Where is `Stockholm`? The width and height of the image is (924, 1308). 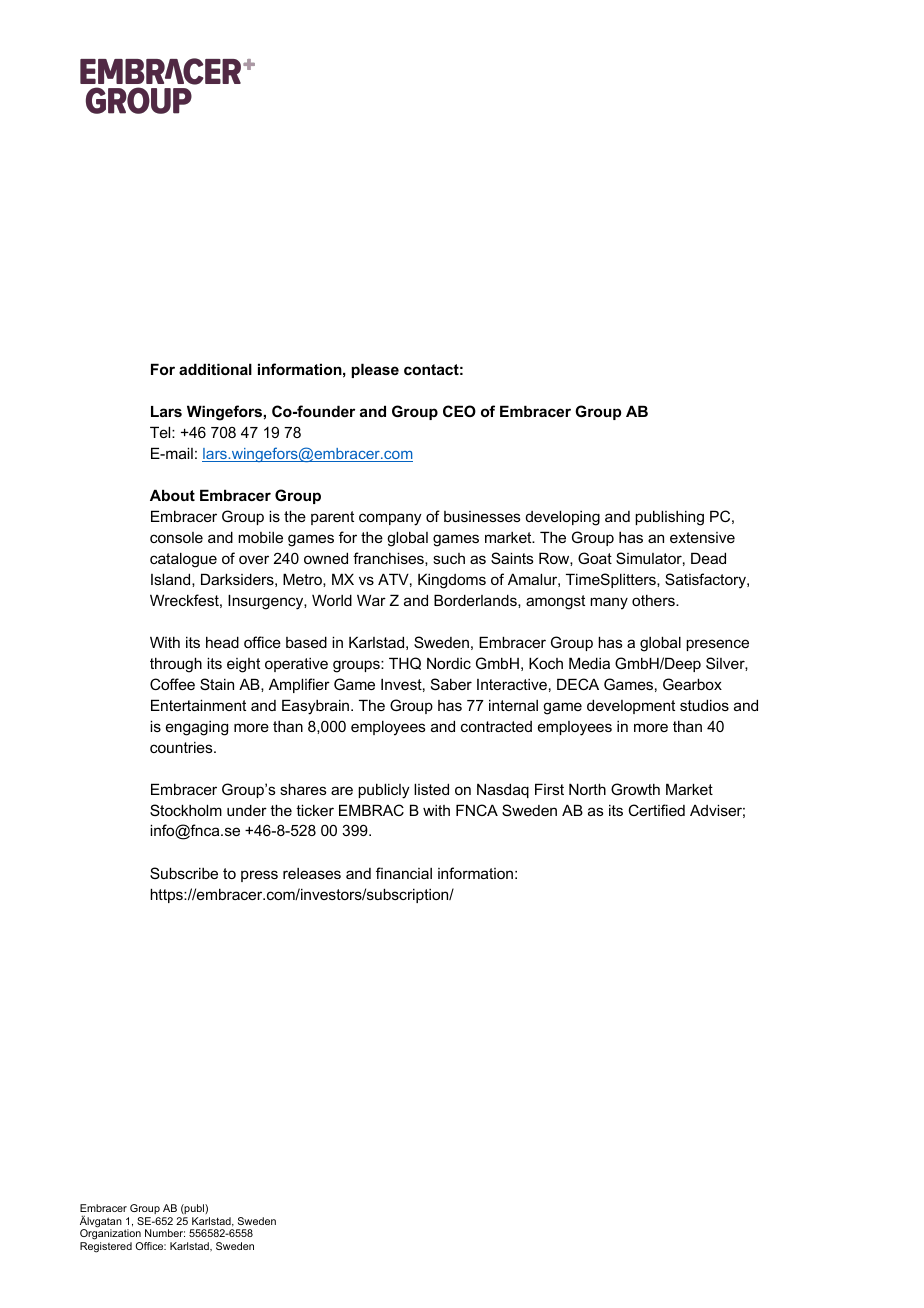 Stockholm is located at coordinates (186, 810).
